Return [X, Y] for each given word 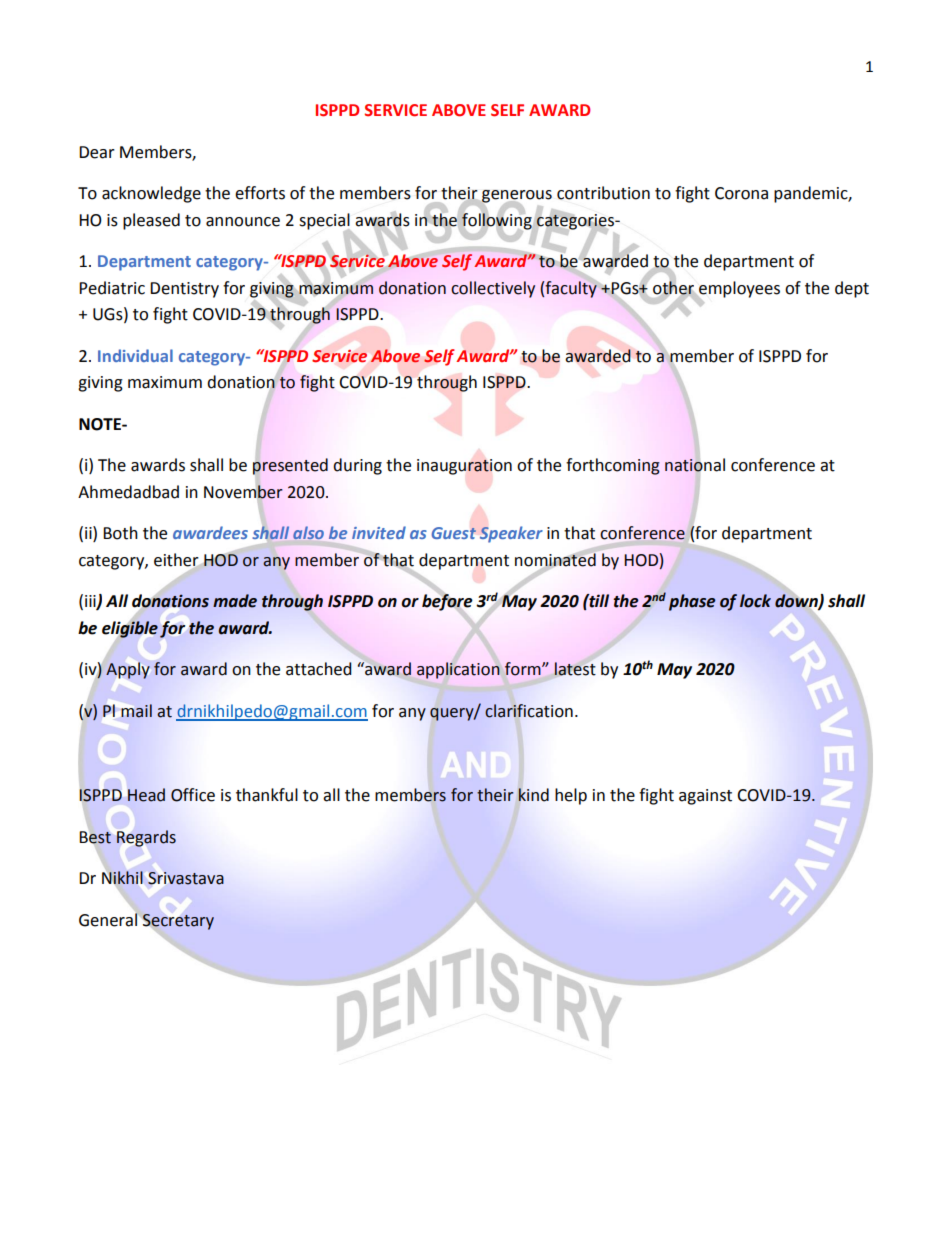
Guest [453, 533]
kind [533, 795]
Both [120, 533]
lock [755, 601]
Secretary [178, 922]
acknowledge [151, 194]
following [497, 221]
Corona [741, 193]
